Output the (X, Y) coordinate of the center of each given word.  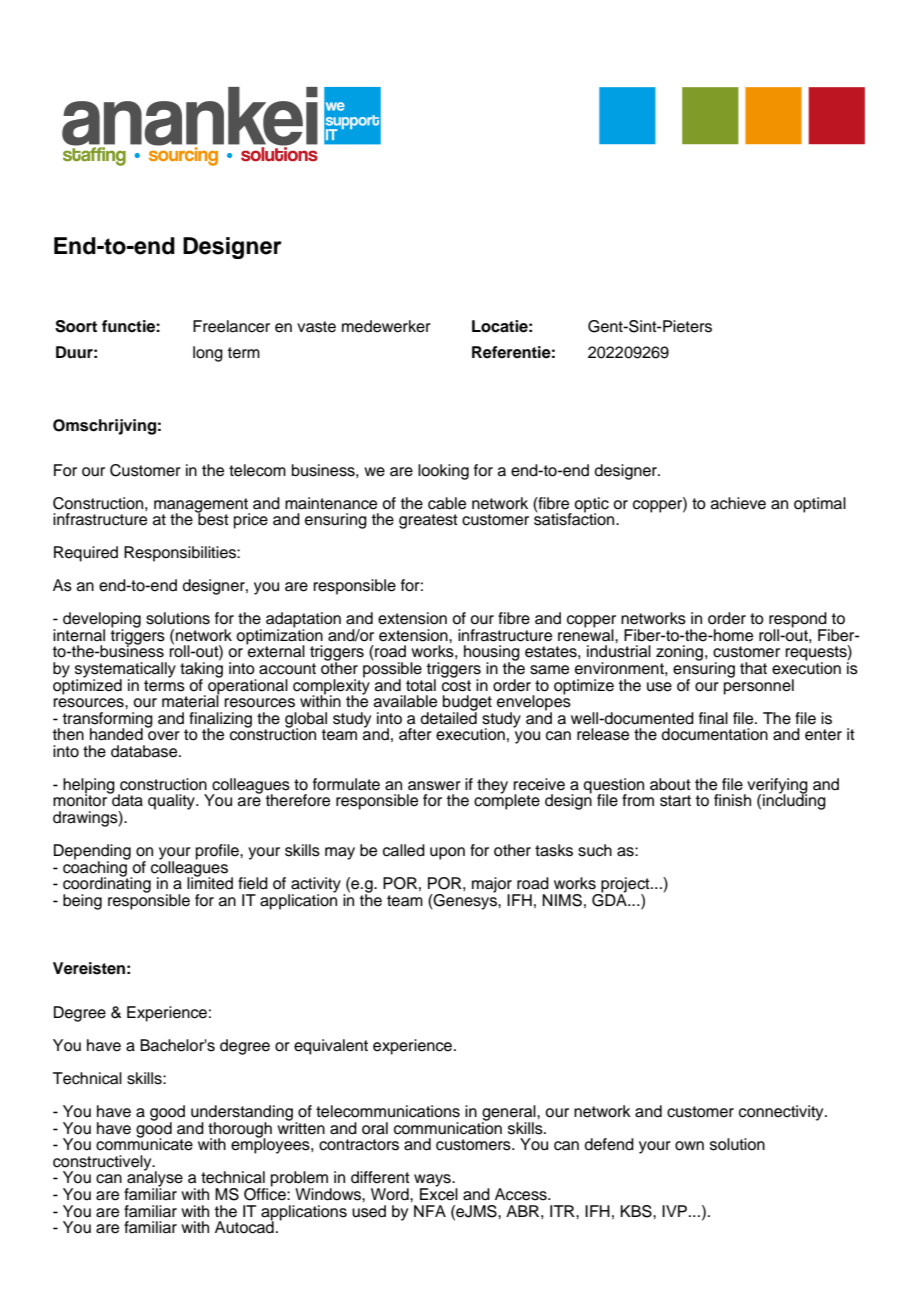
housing (492, 654)
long (208, 354)
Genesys (465, 900)
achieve (738, 503)
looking (443, 472)
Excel (439, 1193)
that (753, 668)
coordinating (107, 885)
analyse (154, 1179)
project (625, 886)
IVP (674, 1211)
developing (102, 621)
